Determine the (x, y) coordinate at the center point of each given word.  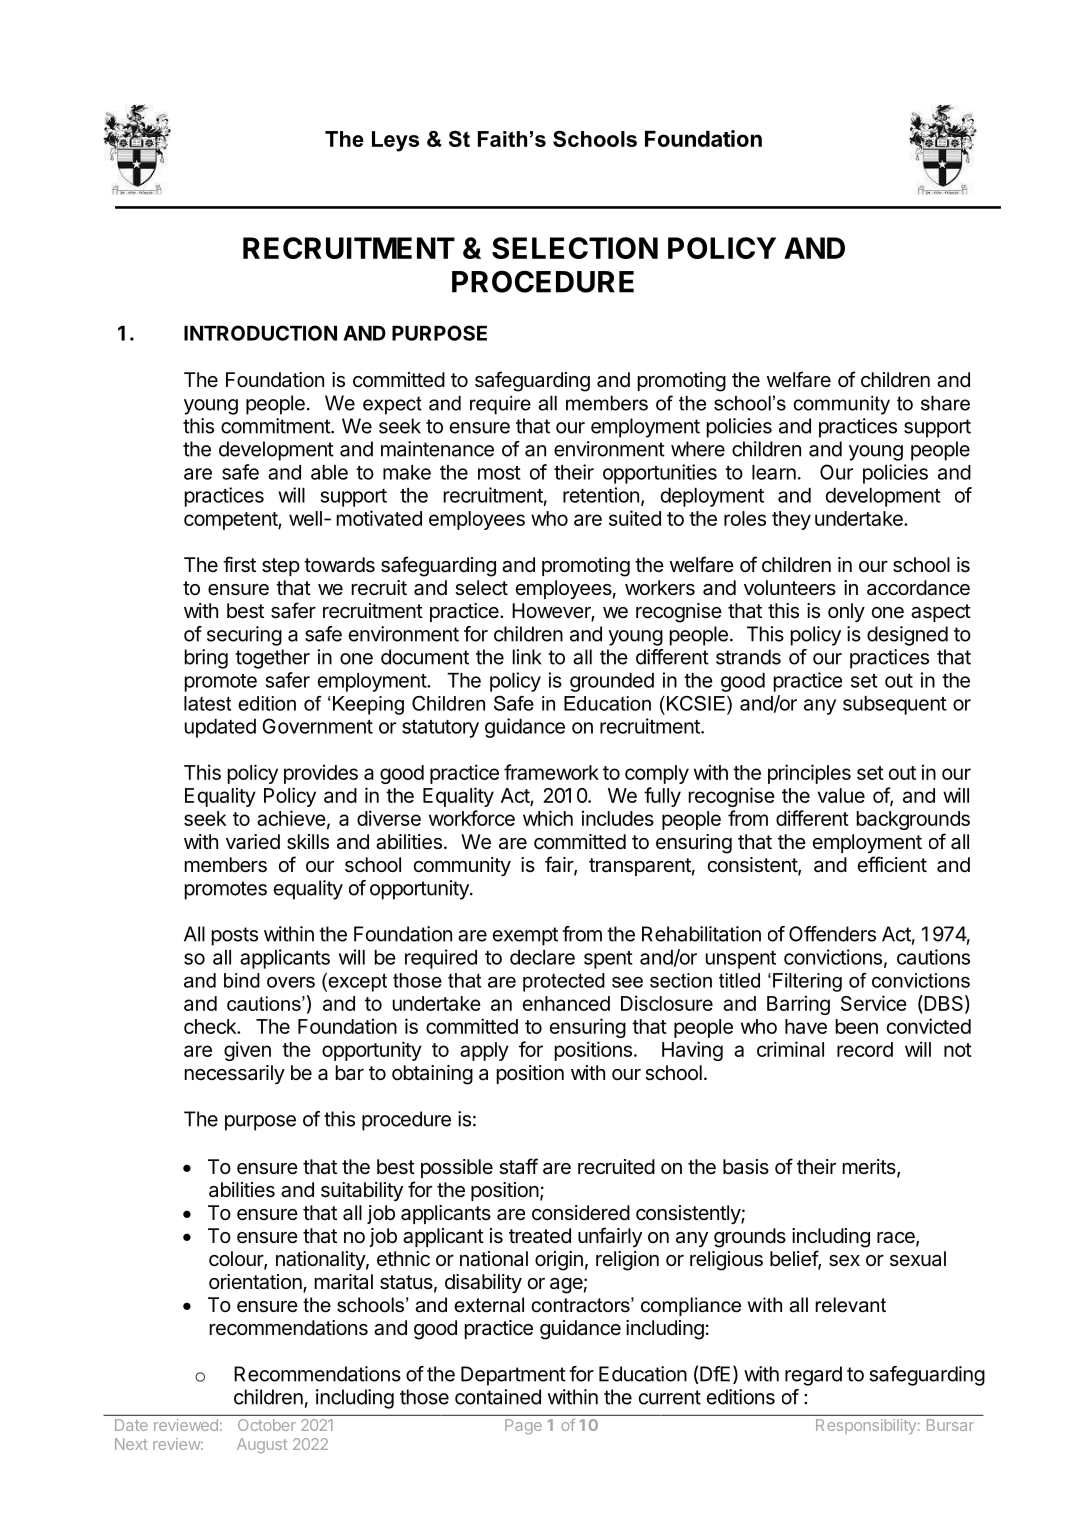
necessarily (235, 1074)
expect (392, 405)
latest (207, 703)
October (267, 1425)
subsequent (895, 705)
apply (484, 1051)
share (945, 403)
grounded (612, 682)
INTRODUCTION (260, 333)
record (865, 1049)
